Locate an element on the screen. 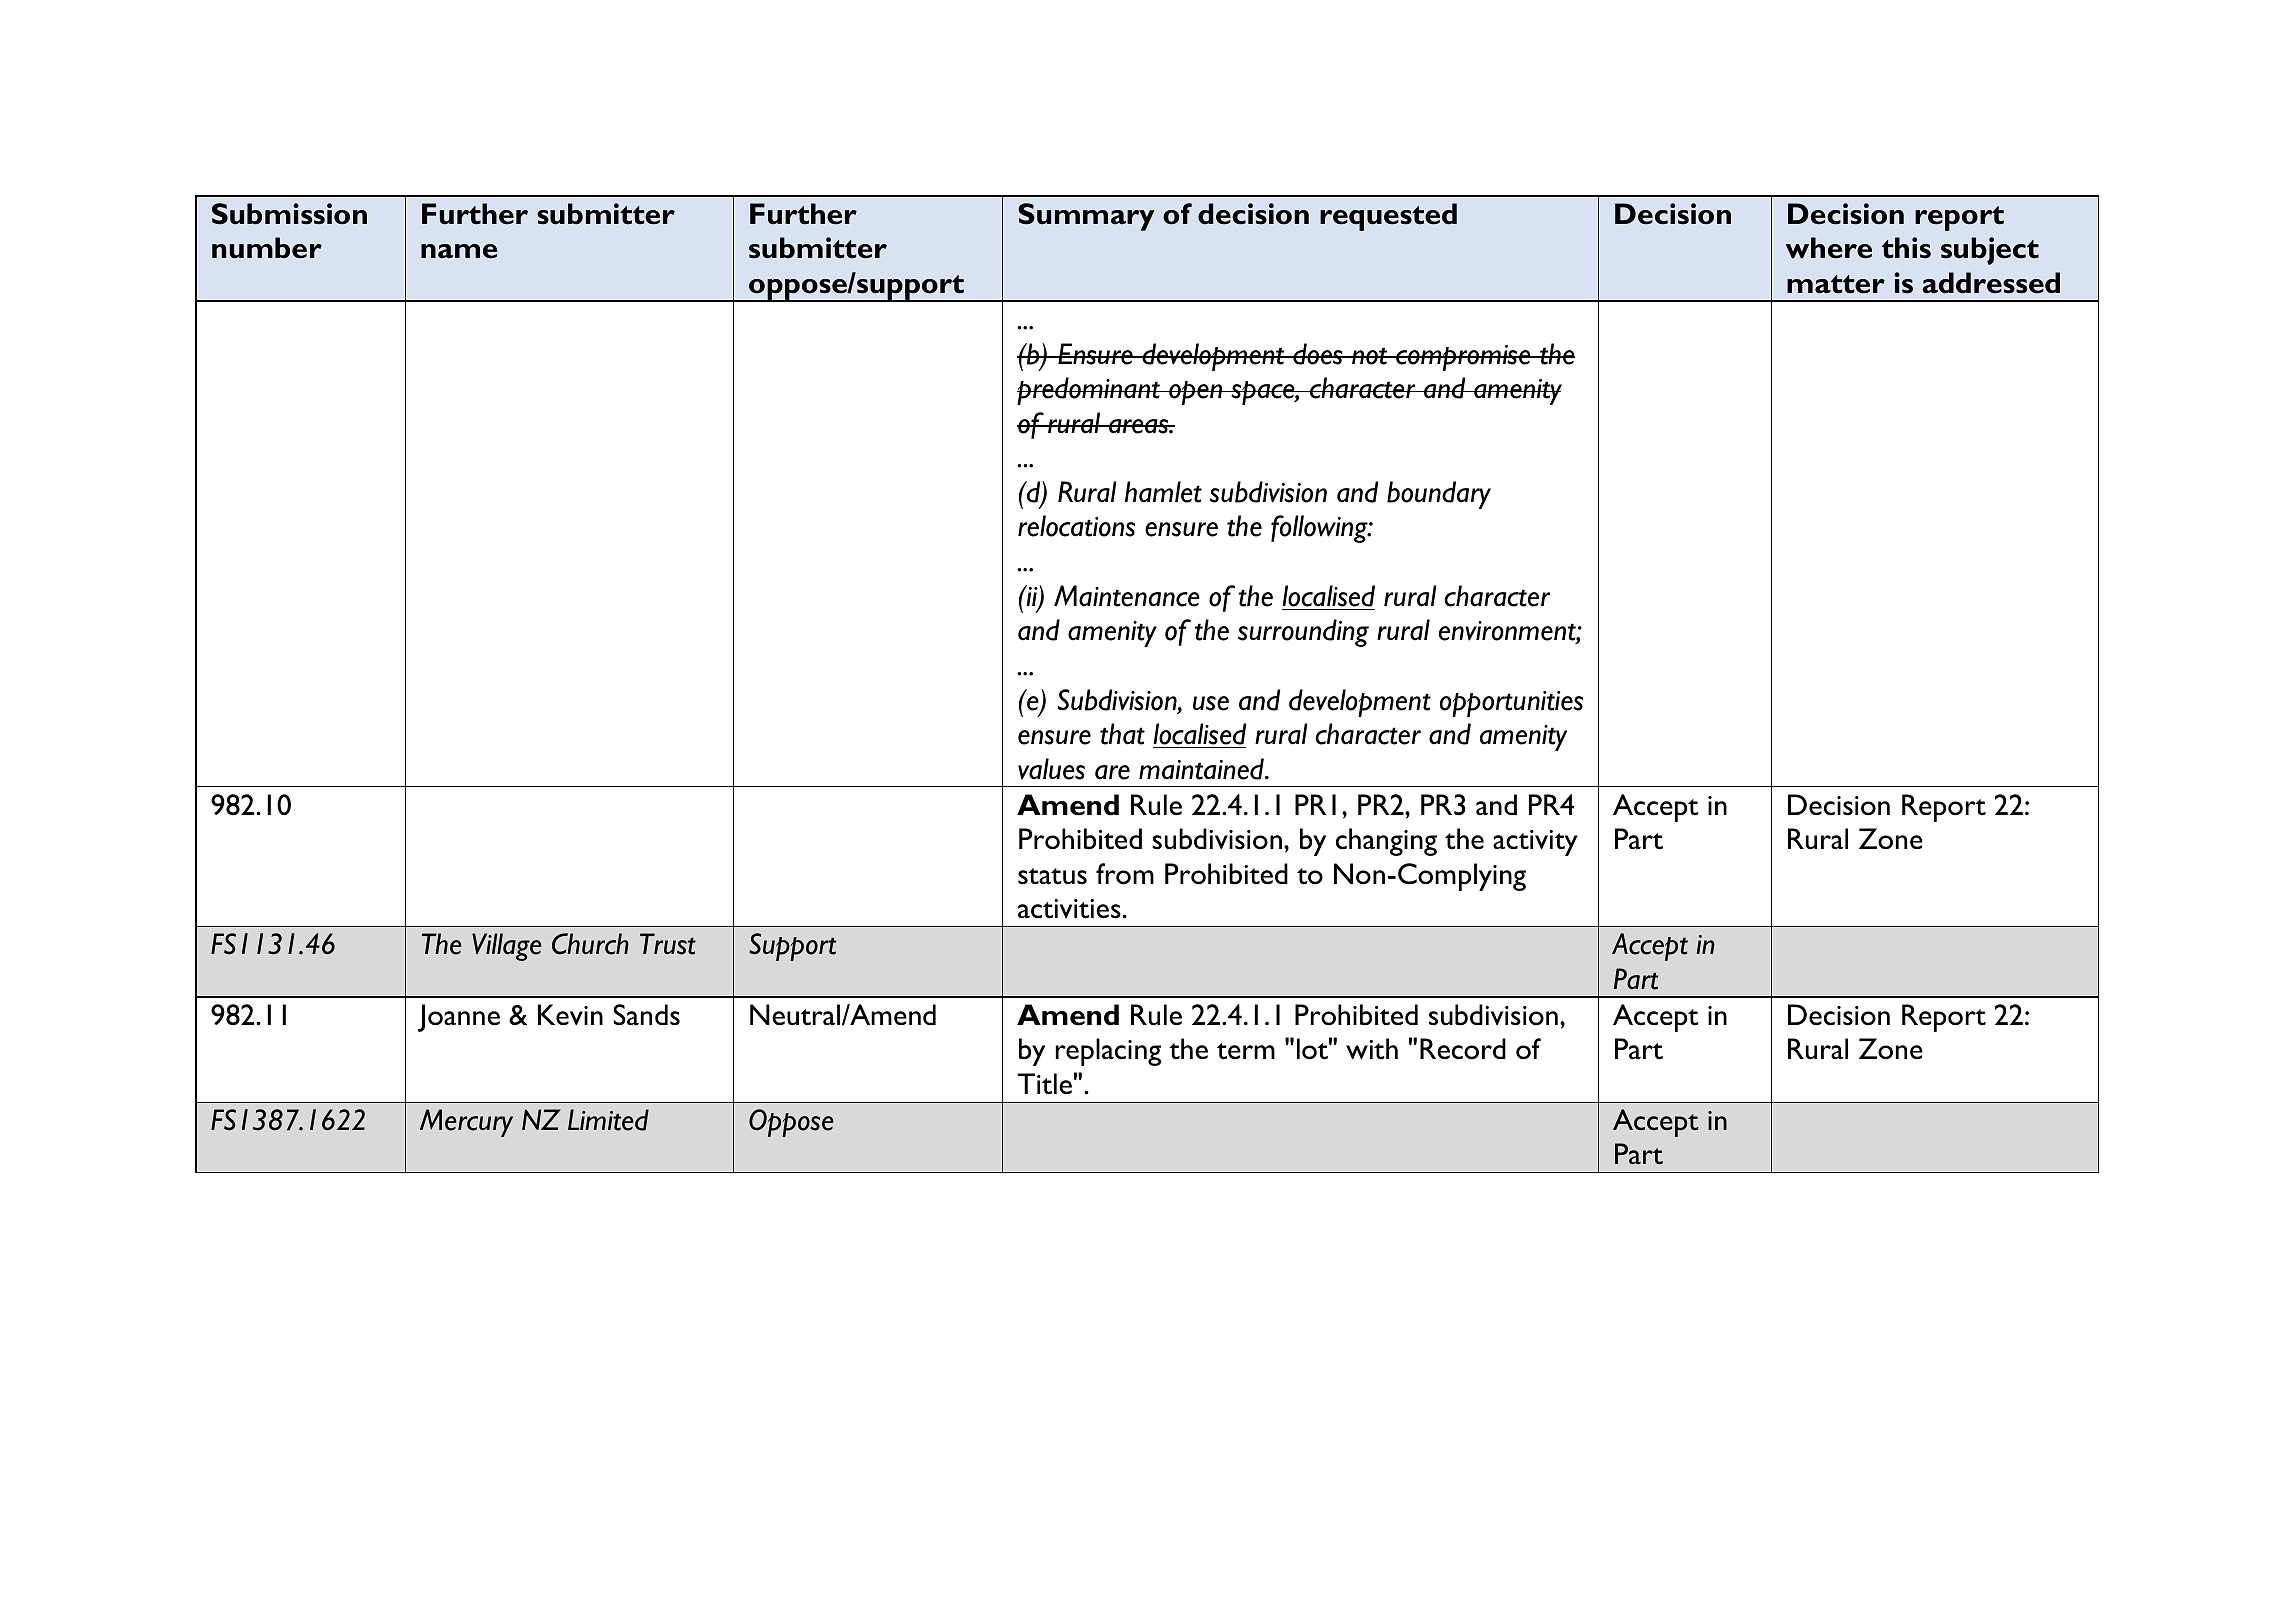  Summary is located at coordinates (1086, 217).
